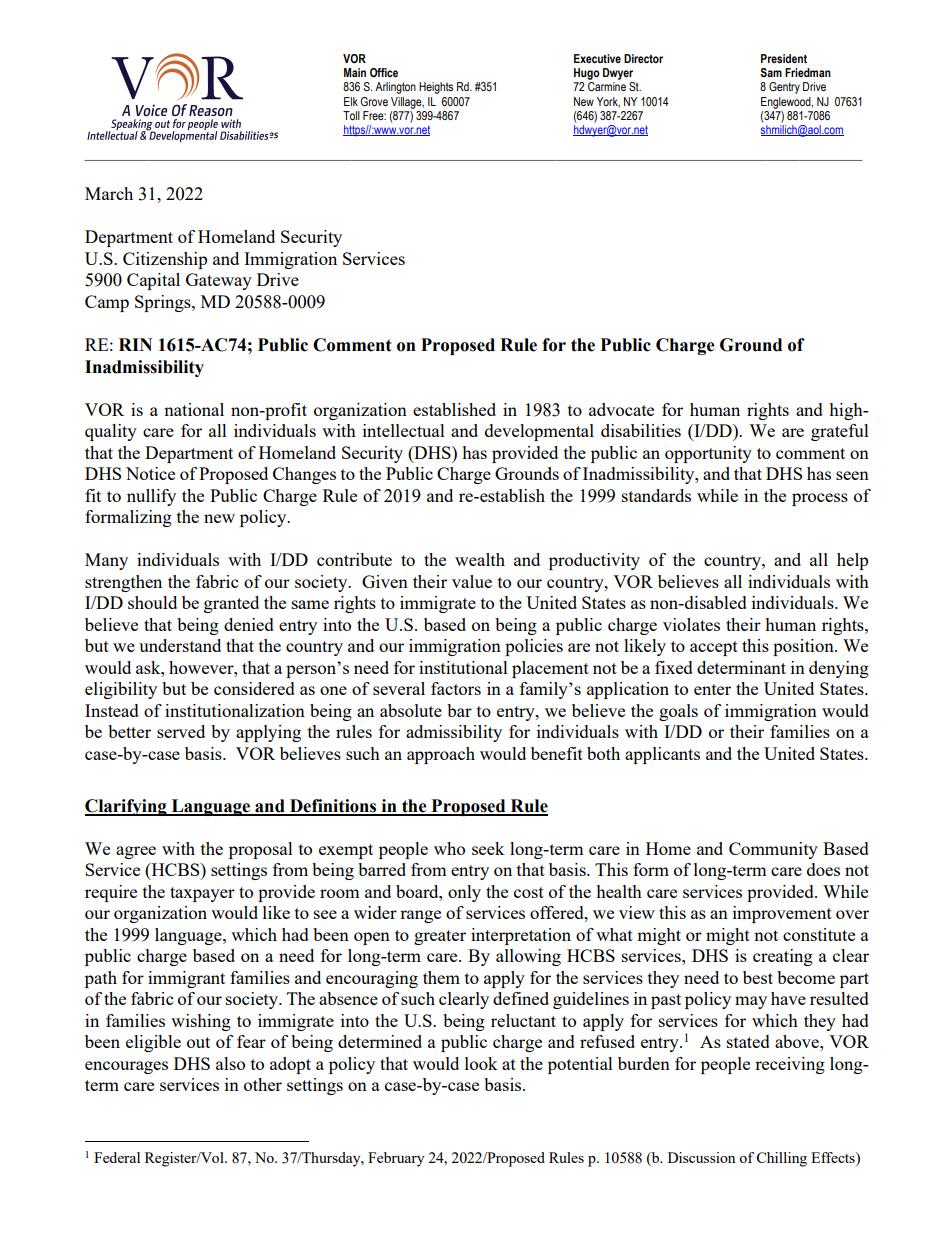 The height and width of the image is (1233, 952). I want to click on developmental, so click(539, 432).
